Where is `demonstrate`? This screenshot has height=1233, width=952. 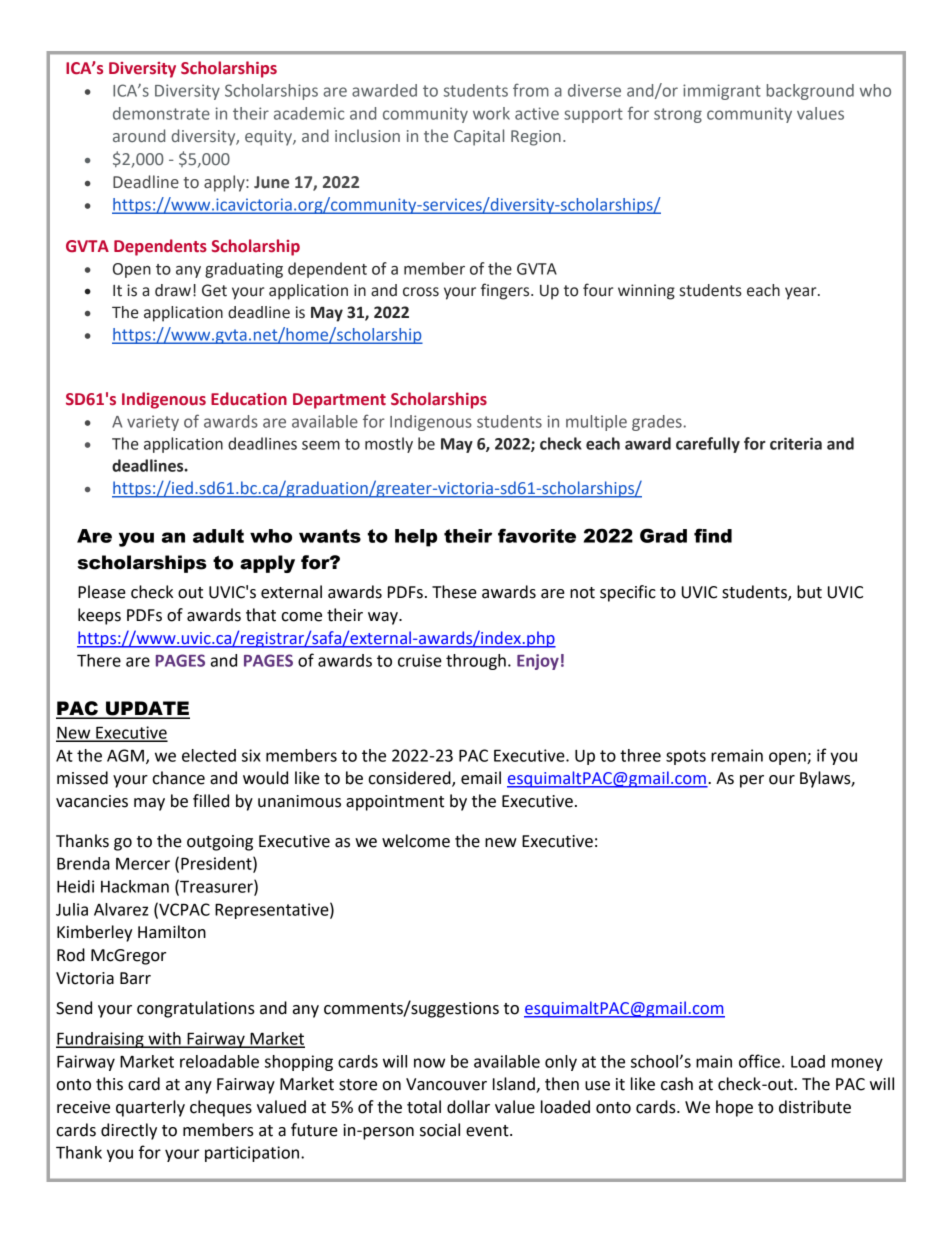 demonstrate is located at coordinates (161, 113).
